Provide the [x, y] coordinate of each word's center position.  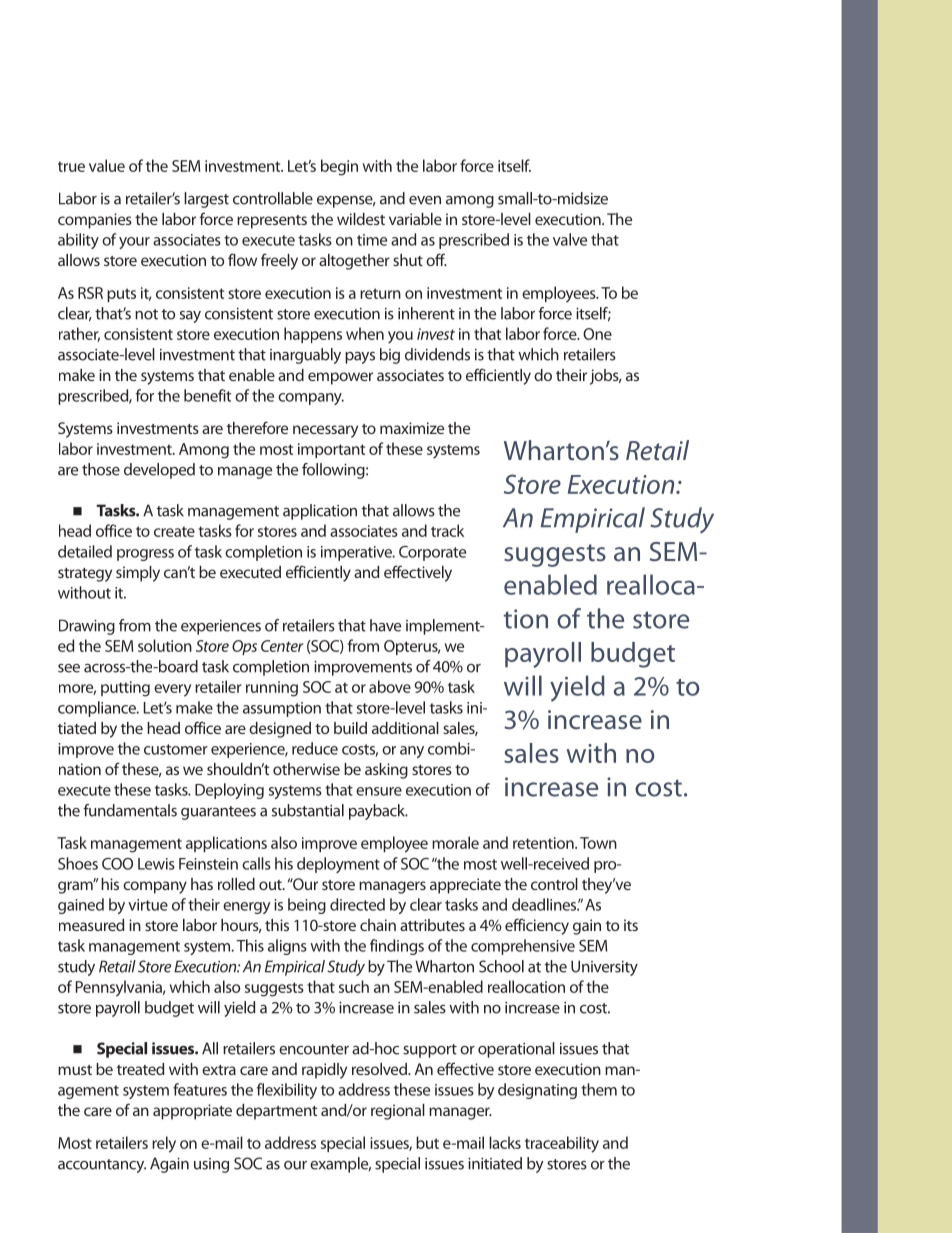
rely [164, 1144]
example [340, 1165]
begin [339, 167]
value [107, 165]
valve [570, 239]
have [385, 625]
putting [125, 689]
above [390, 686]
